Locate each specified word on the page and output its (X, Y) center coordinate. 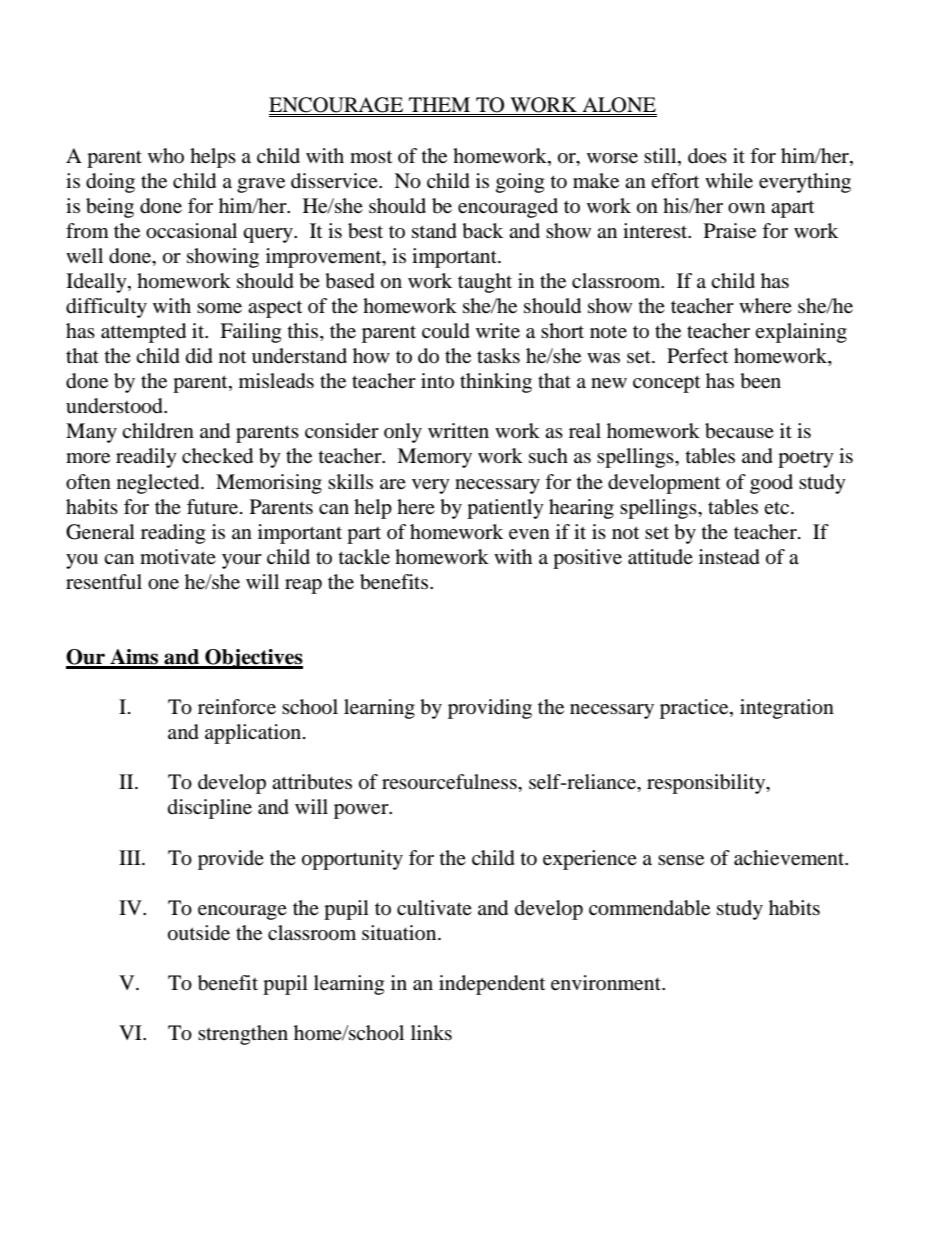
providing (490, 709)
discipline (210, 809)
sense (681, 860)
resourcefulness (450, 782)
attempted (143, 333)
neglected (159, 484)
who (166, 155)
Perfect (697, 356)
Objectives (253, 659)
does (707, 156)
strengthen (243, 1035)
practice (695, 709)
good (771, 484)
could (446, 331)
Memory (434, 458)
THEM (439, 106)
